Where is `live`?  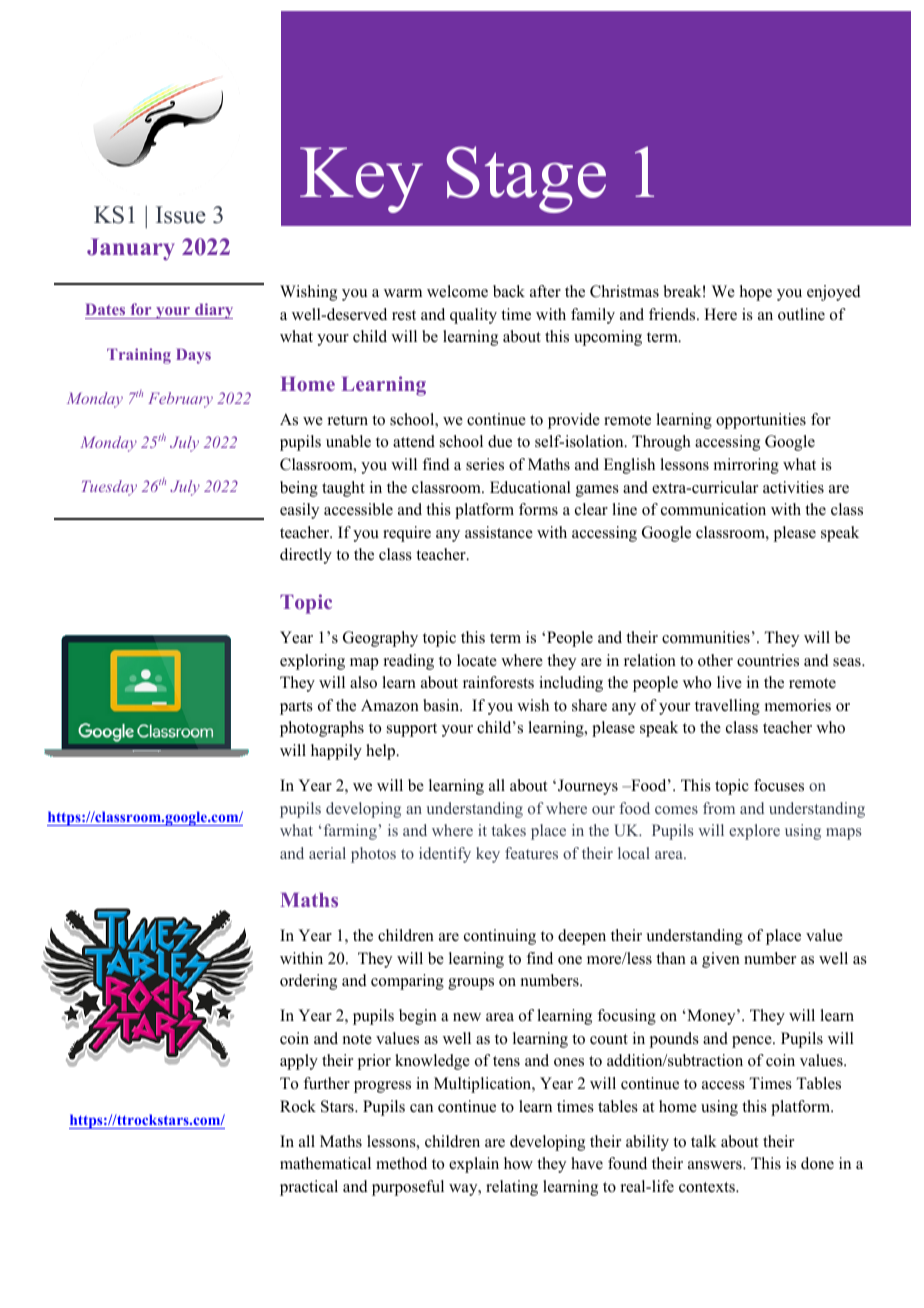 live is located at coordinates (729, 682).
